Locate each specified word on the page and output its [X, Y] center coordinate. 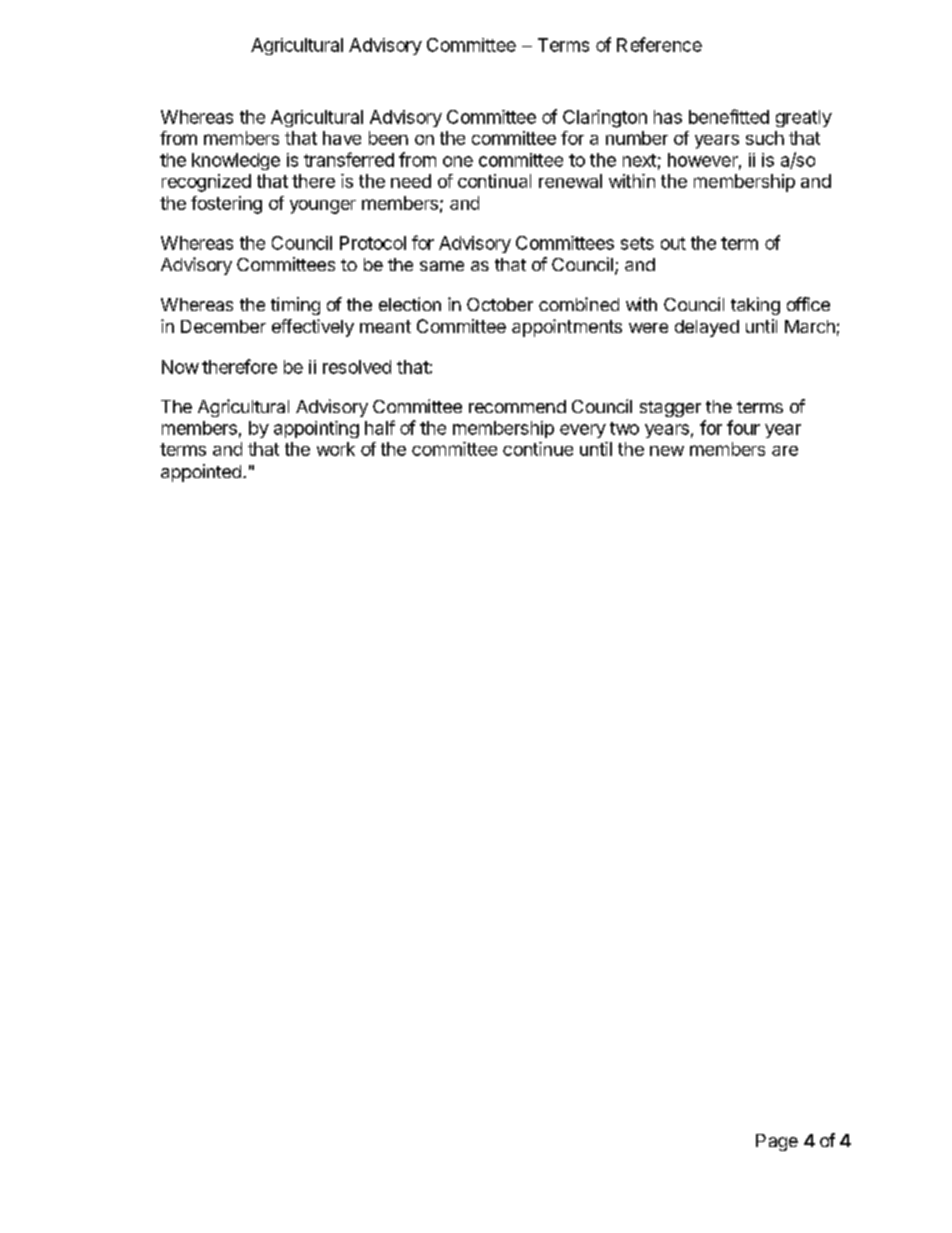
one [458, 161]
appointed [201, 473]
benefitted [729, 116]
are [785, 451]
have [342, 138]
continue [538, 449]
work [336, 449]
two [624, 428]
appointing [316, 429]
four [743, 427]
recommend [517, 406]
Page [777, 1142]
